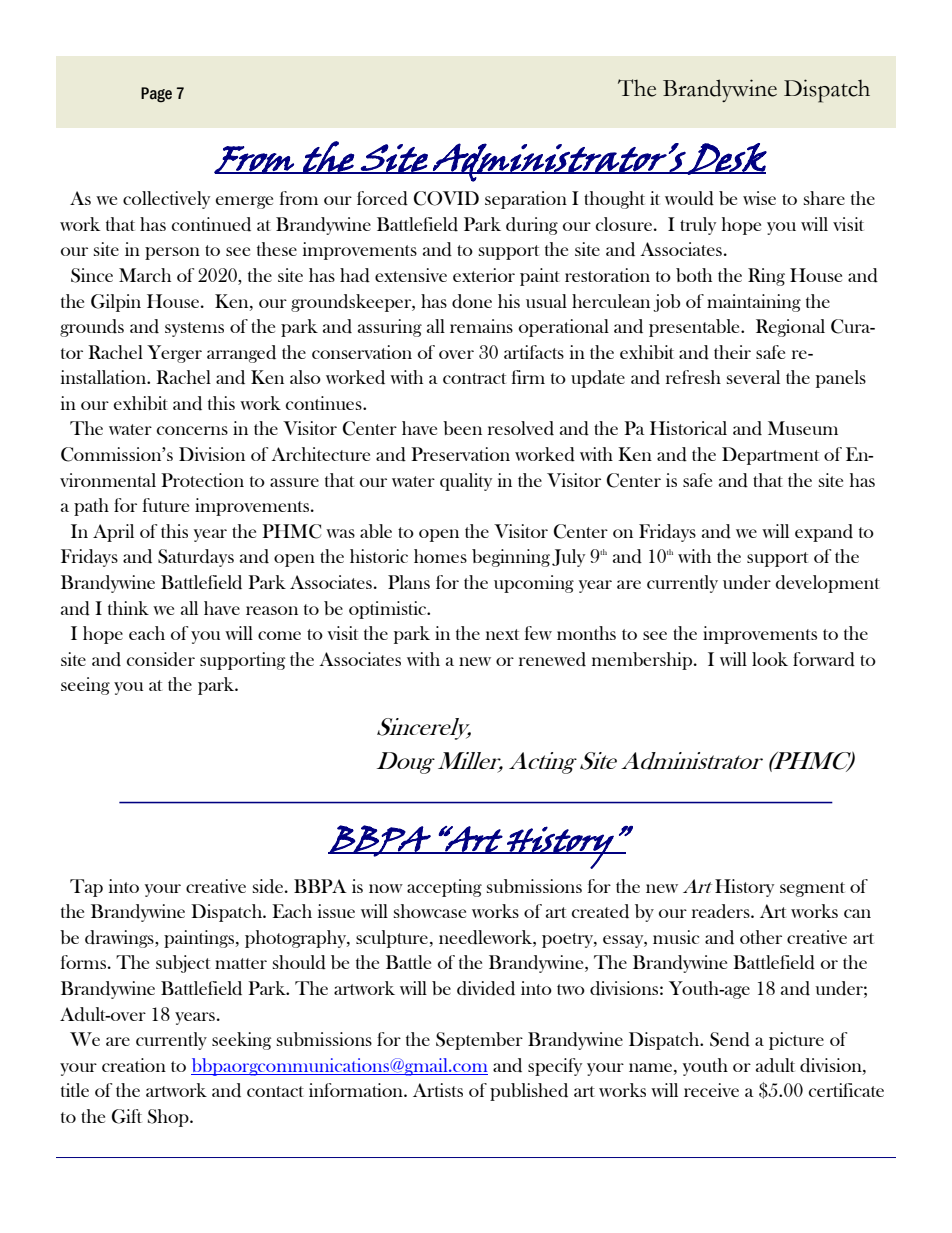 This screenshot has height=1233, width=952. What do you see at coordinates (169, 1118) in the screenshot?
I see `Shop` at bounding box center [169, 1118].
